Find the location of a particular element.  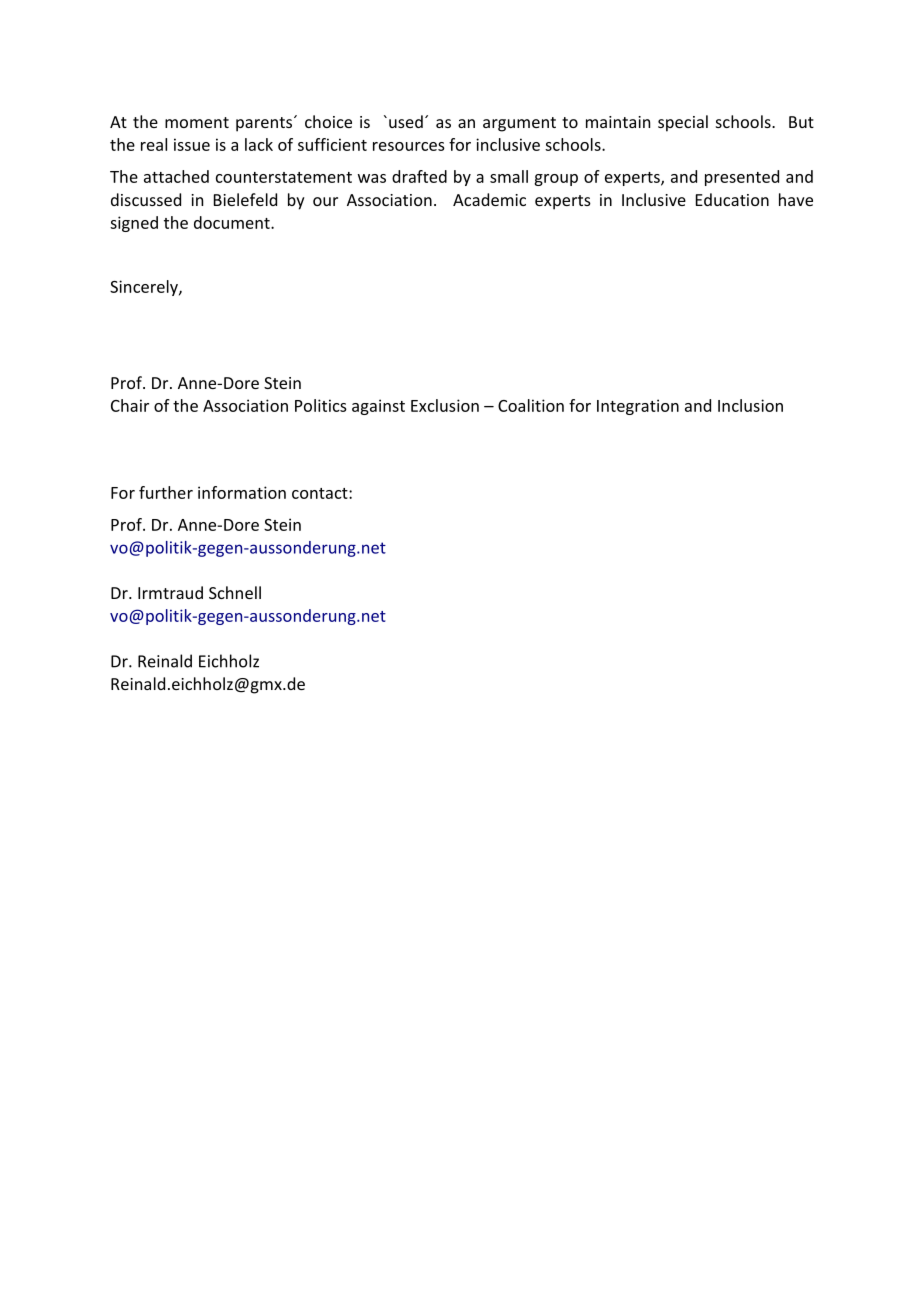

Inclusion is located at coordinates (750, 405).
